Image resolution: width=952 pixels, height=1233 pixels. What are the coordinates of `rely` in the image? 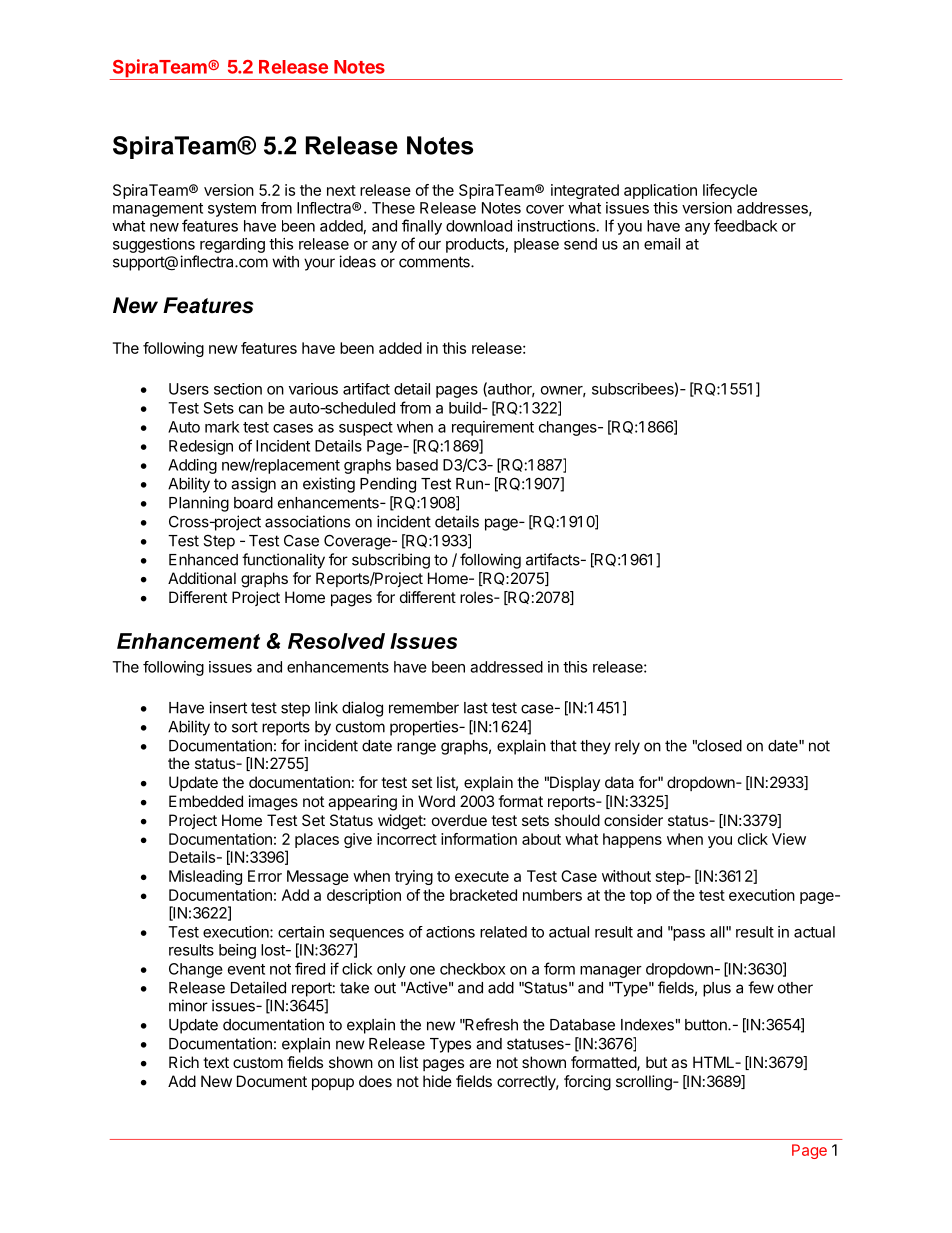 It's located at (627, 747).
